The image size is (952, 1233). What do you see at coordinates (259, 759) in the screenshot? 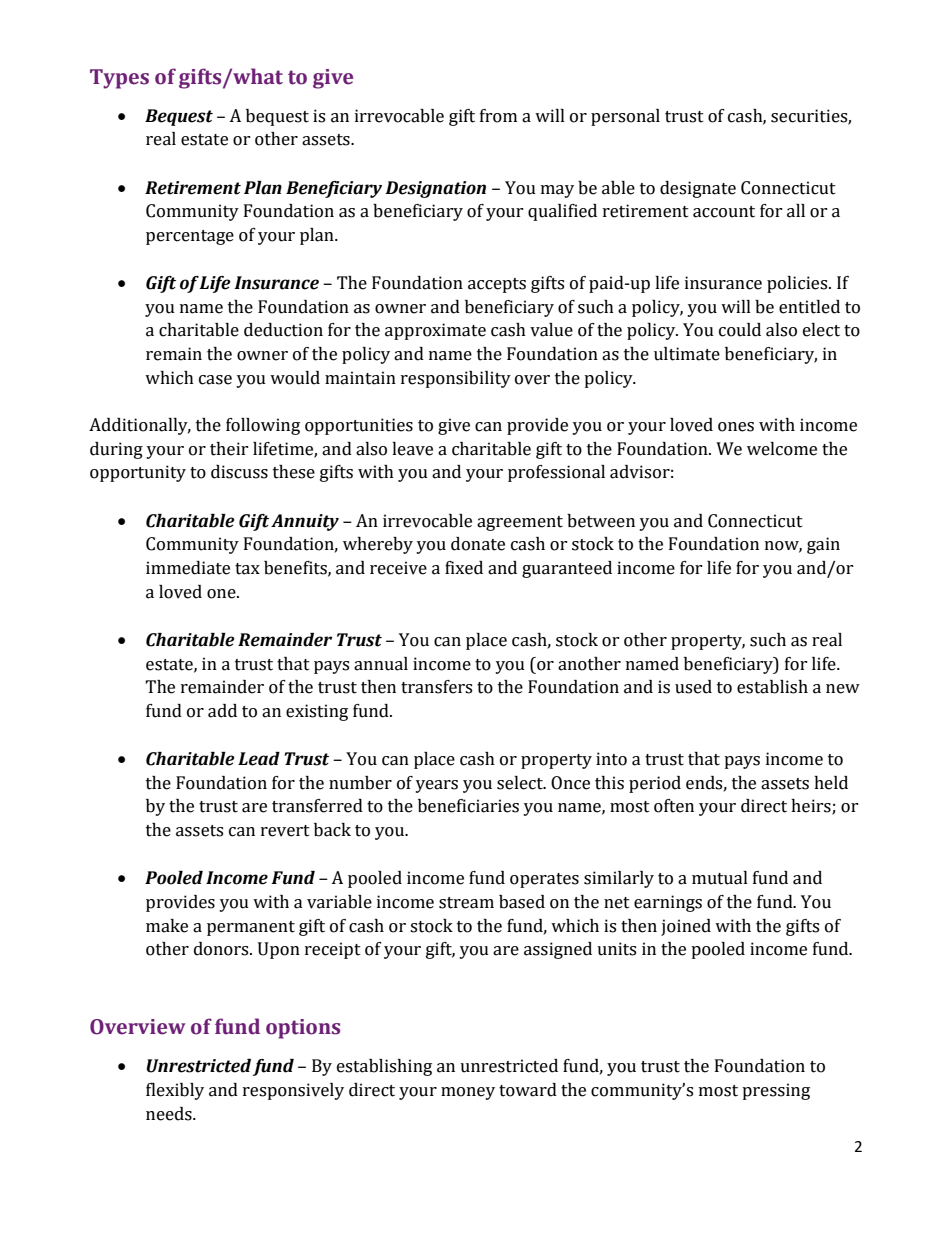
I see `Lead` at bounding box center [259, 759].
